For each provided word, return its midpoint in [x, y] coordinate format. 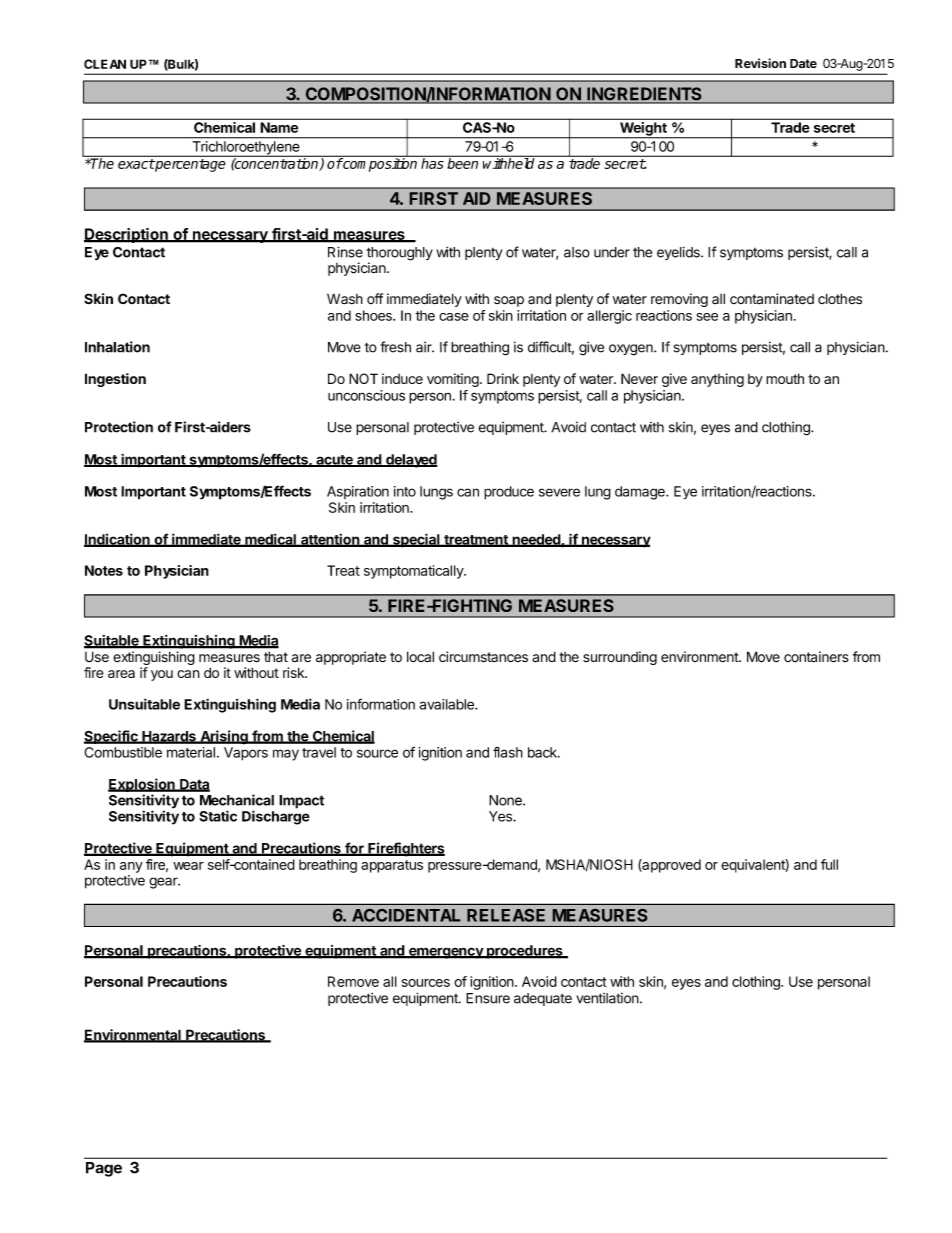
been [463, 162]
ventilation [607, 998]
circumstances [483, 657]
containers [816, 657]
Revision [760, 63]
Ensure [488, 998]
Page [104, 1169]
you [162, 675]
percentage [189, 165]
